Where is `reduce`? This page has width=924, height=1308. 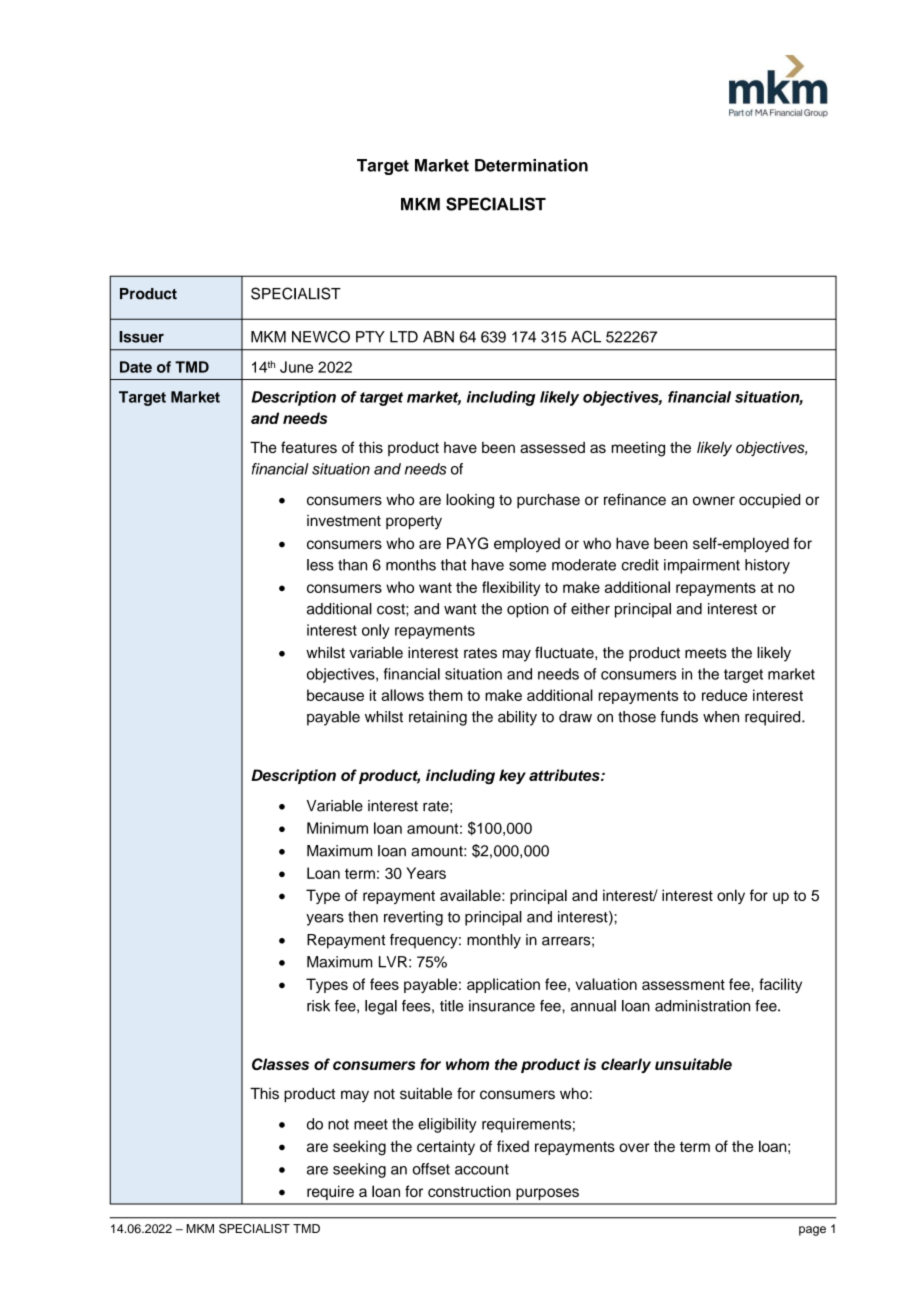
reduce is located at coordinates (724, 695).
